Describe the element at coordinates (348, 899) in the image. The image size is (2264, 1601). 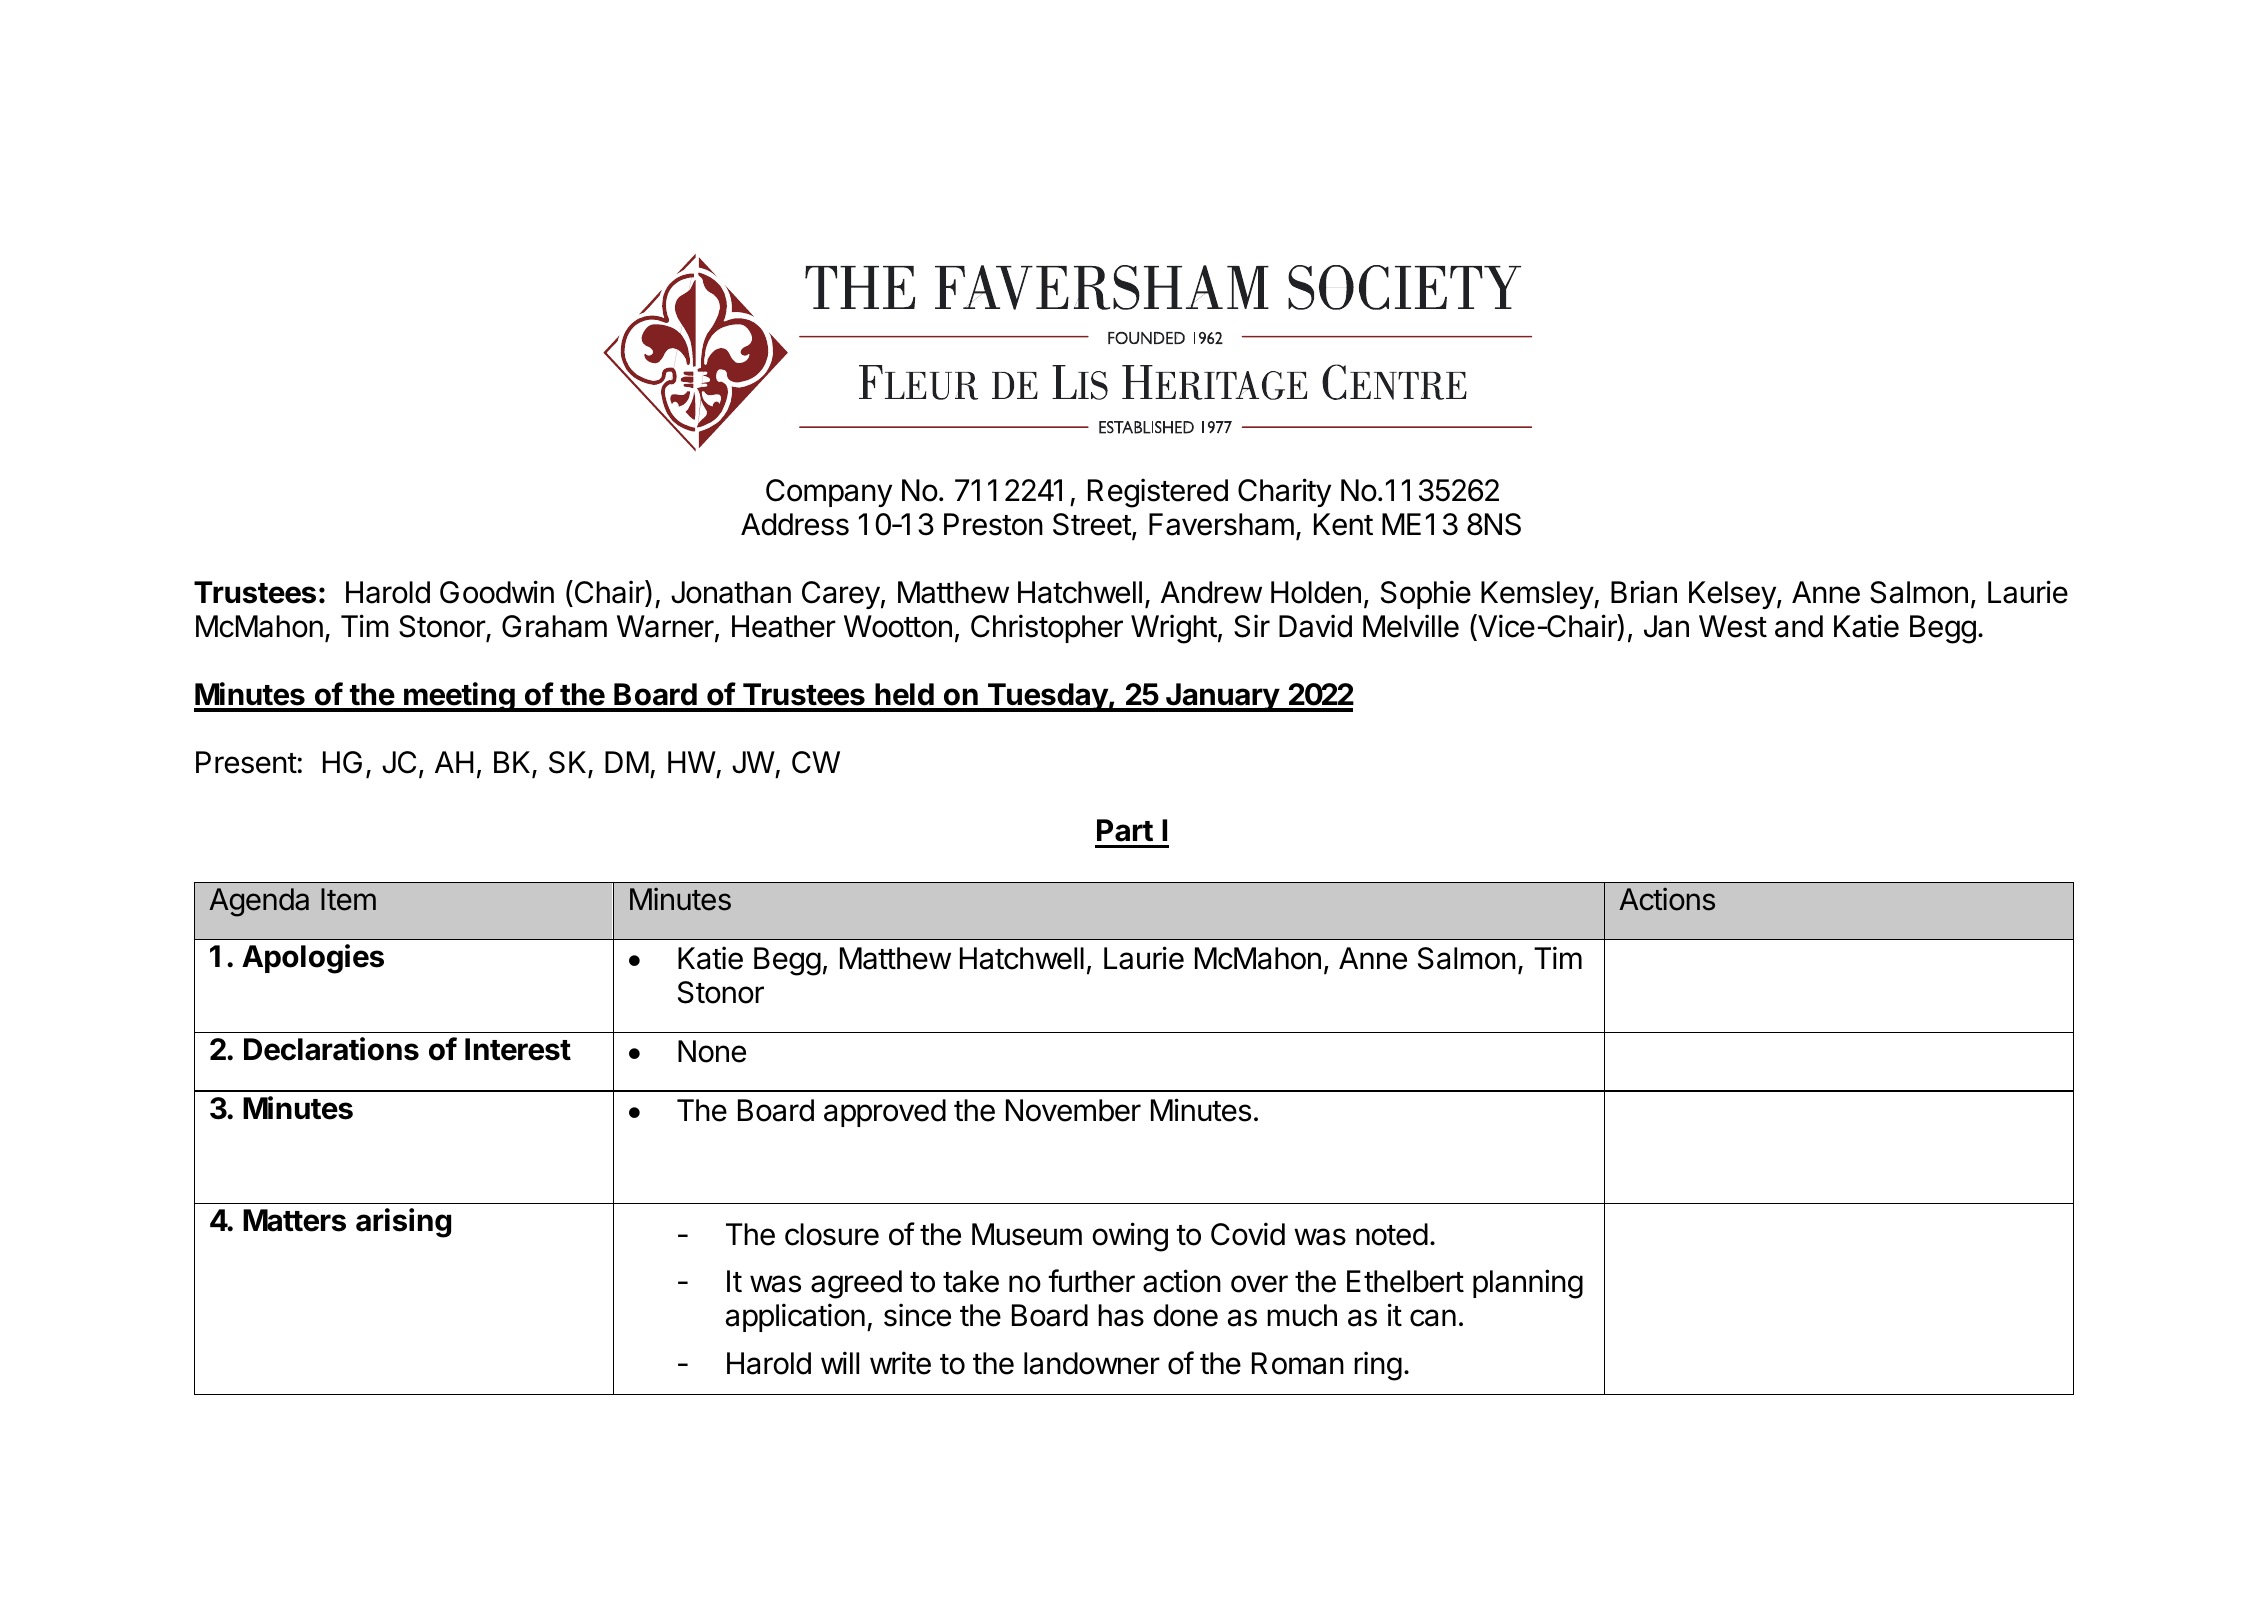
I see `Item` at that location.
